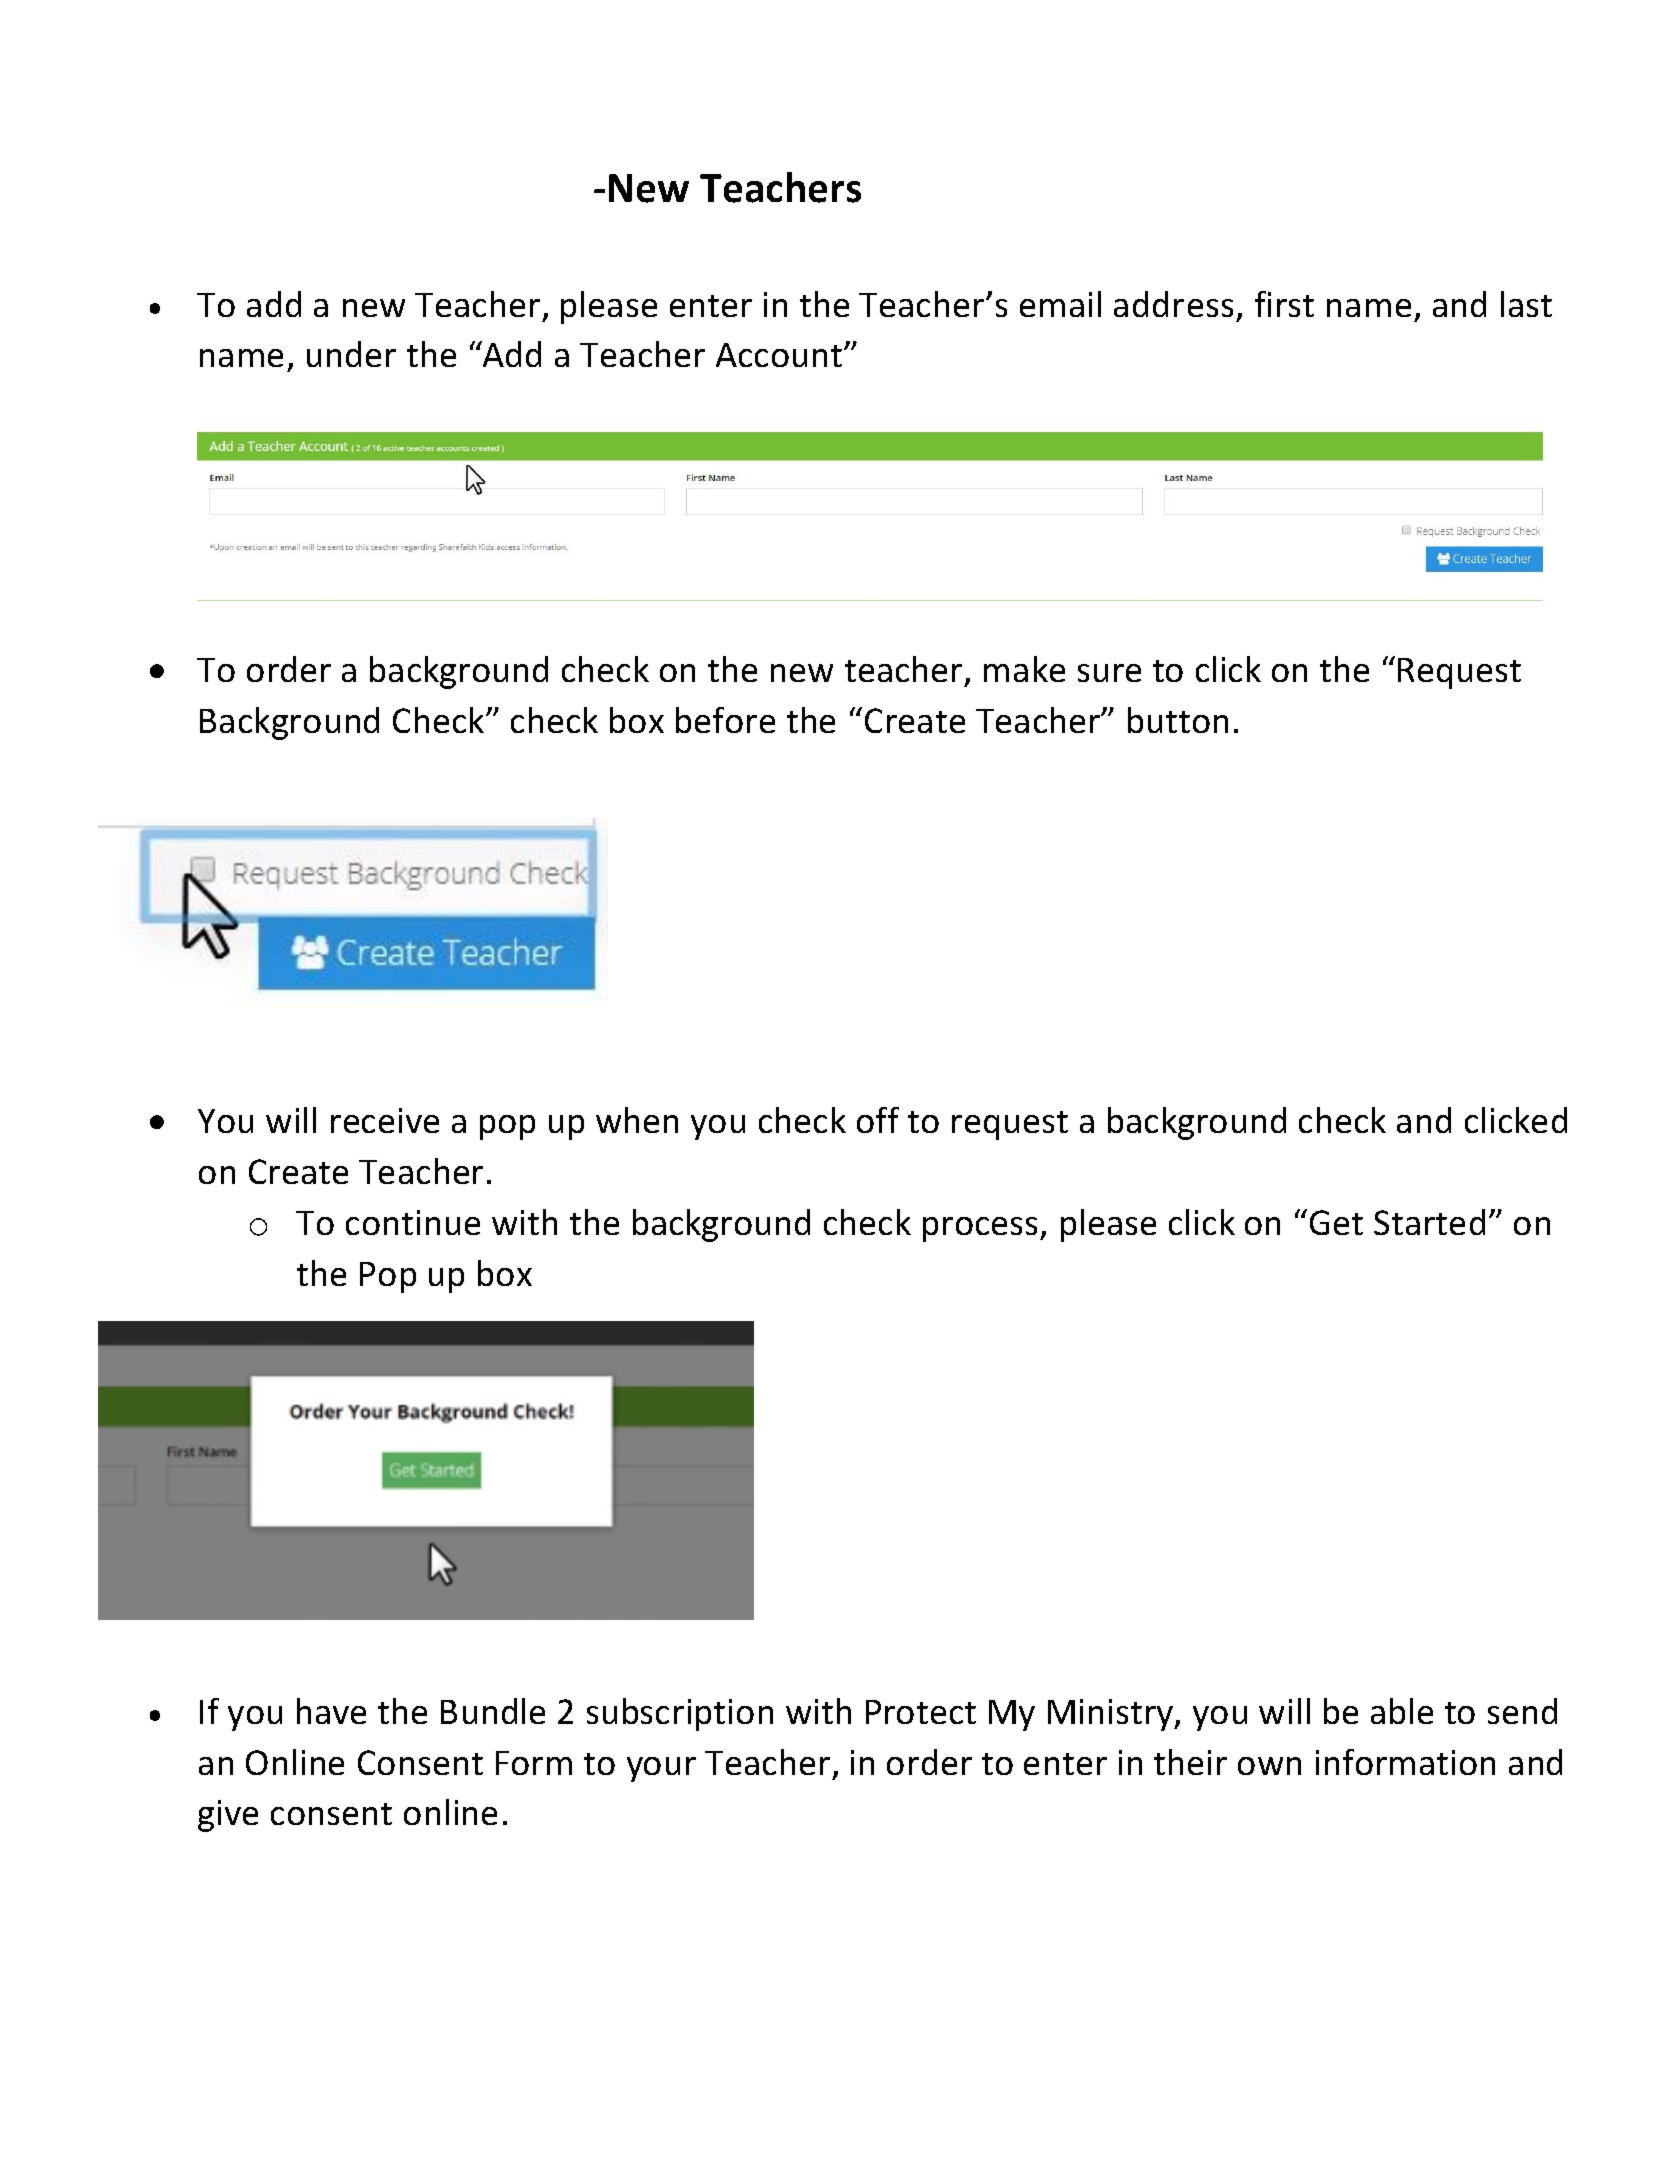 This screenshot has height=2174, width=1680. Describe the element at coordinates (385, 1120) in the screenshot. I see `receive` at that location.
